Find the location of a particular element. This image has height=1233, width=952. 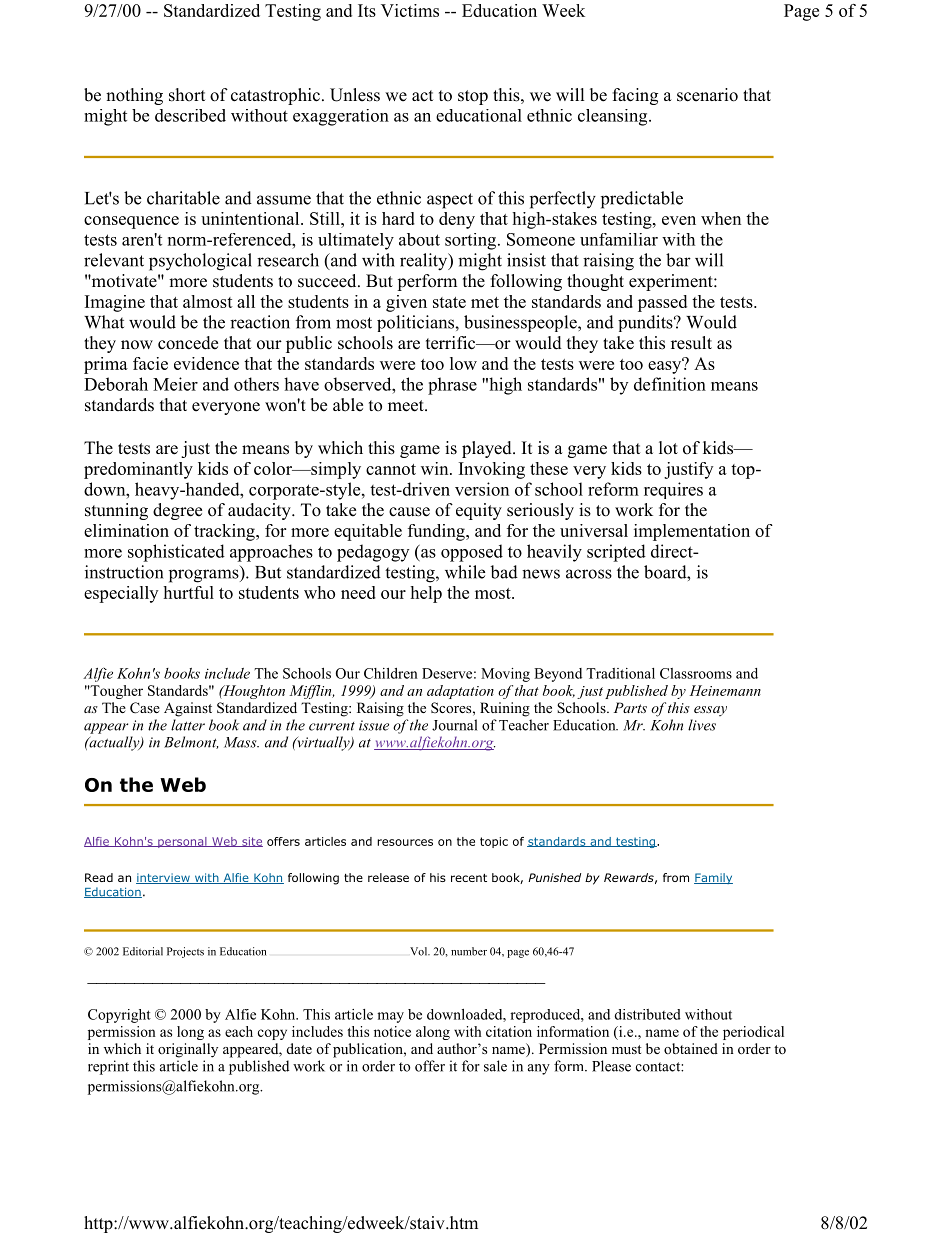

originally is located at coordinates (188, 1050).
